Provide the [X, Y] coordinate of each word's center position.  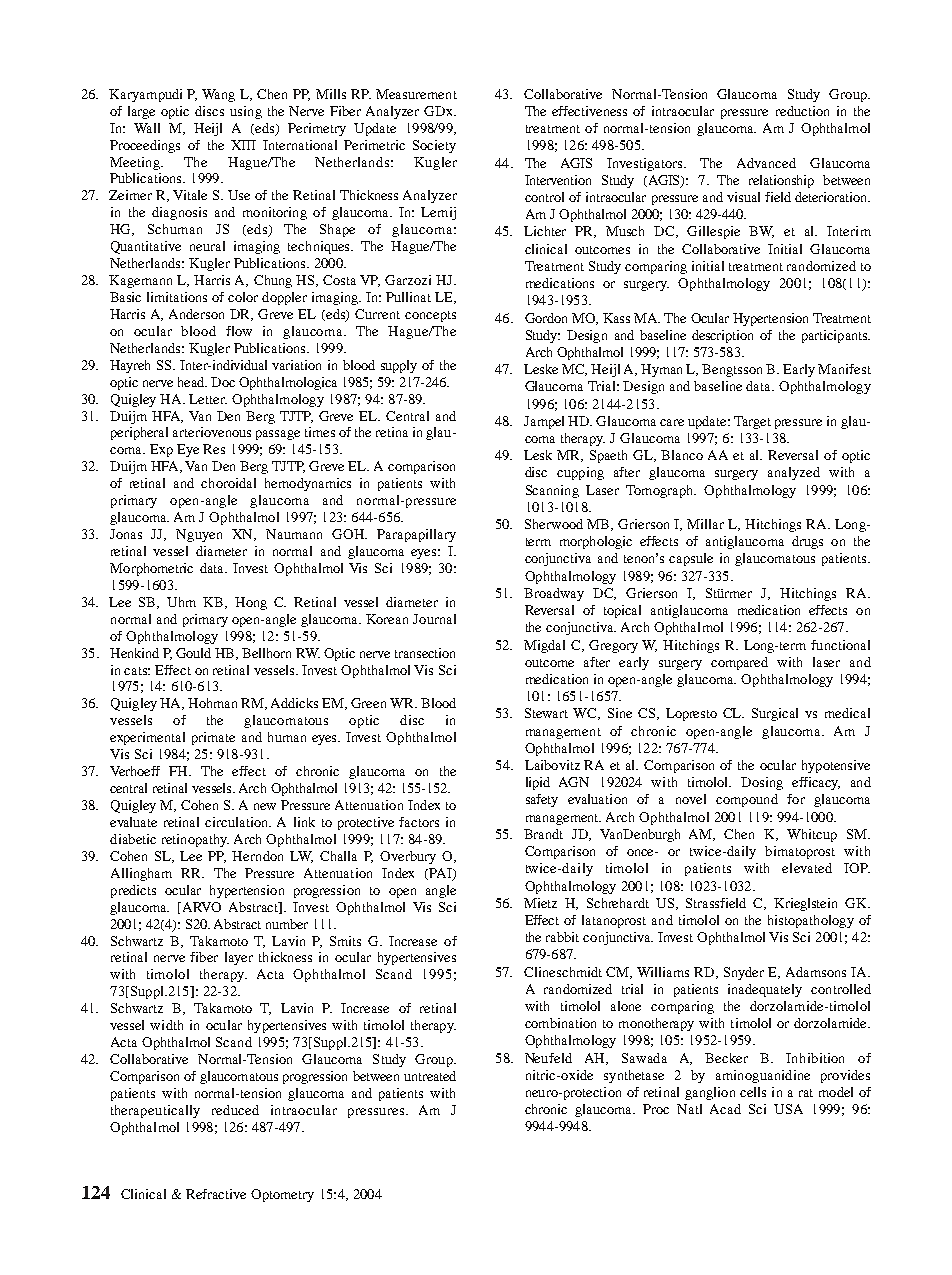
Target [752, 422]
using [246, 112]
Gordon [546, 318]
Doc [223, 382]
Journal [434, 619]
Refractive [216, 1194]
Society [434, 146]
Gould [193, 653]
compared [739, 663]
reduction [802, 111]
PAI [440, 874]
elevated [807, 868]
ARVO [202, 907]
